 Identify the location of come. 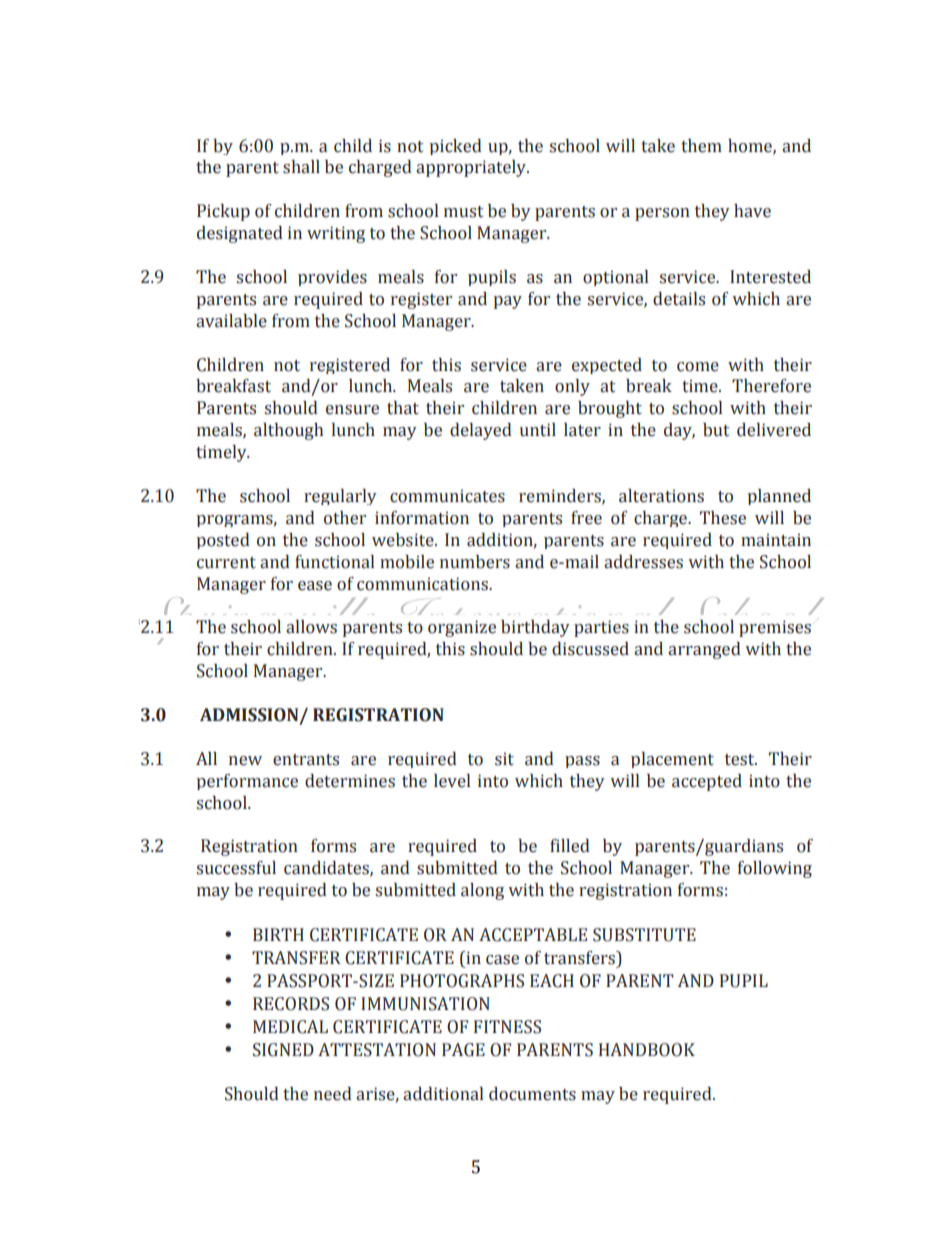
(698, 367).
